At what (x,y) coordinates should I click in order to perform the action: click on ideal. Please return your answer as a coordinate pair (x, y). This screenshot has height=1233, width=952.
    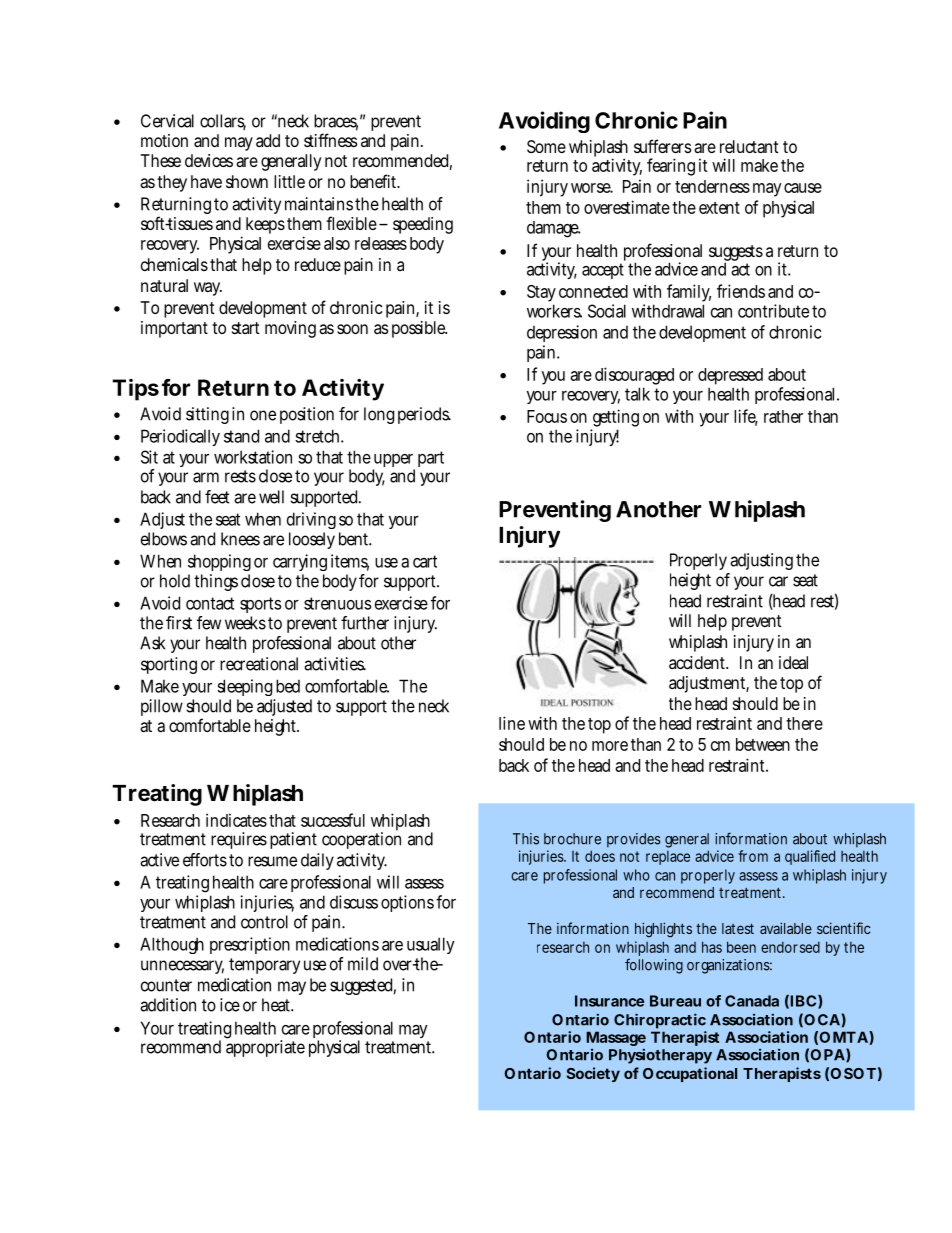
    Looking at the image, I should click on (793, 662).
